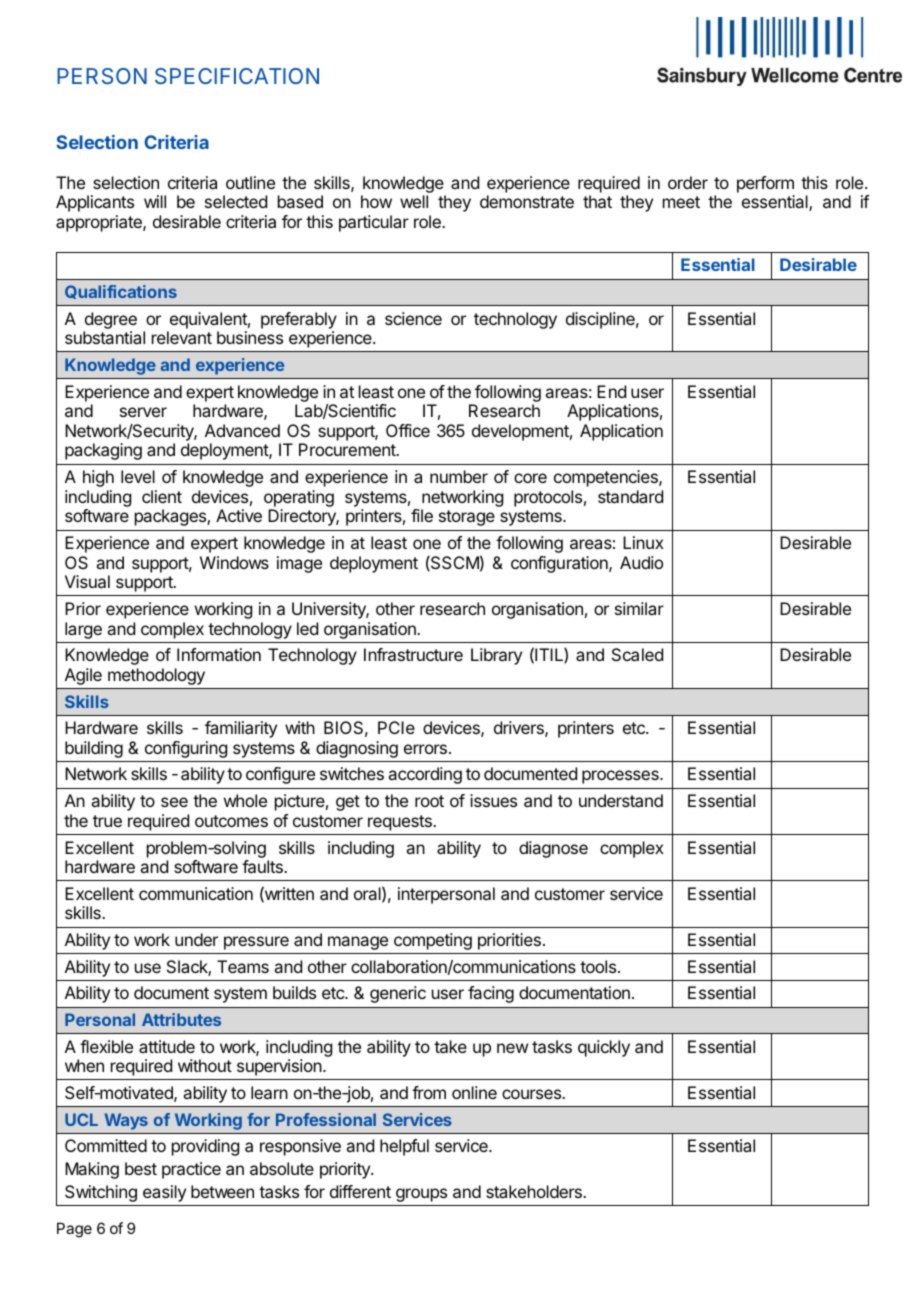  What do you see at coordinates (413, 654) in the page?
I see `Infrastructure` at bounding box center [413, 654].
